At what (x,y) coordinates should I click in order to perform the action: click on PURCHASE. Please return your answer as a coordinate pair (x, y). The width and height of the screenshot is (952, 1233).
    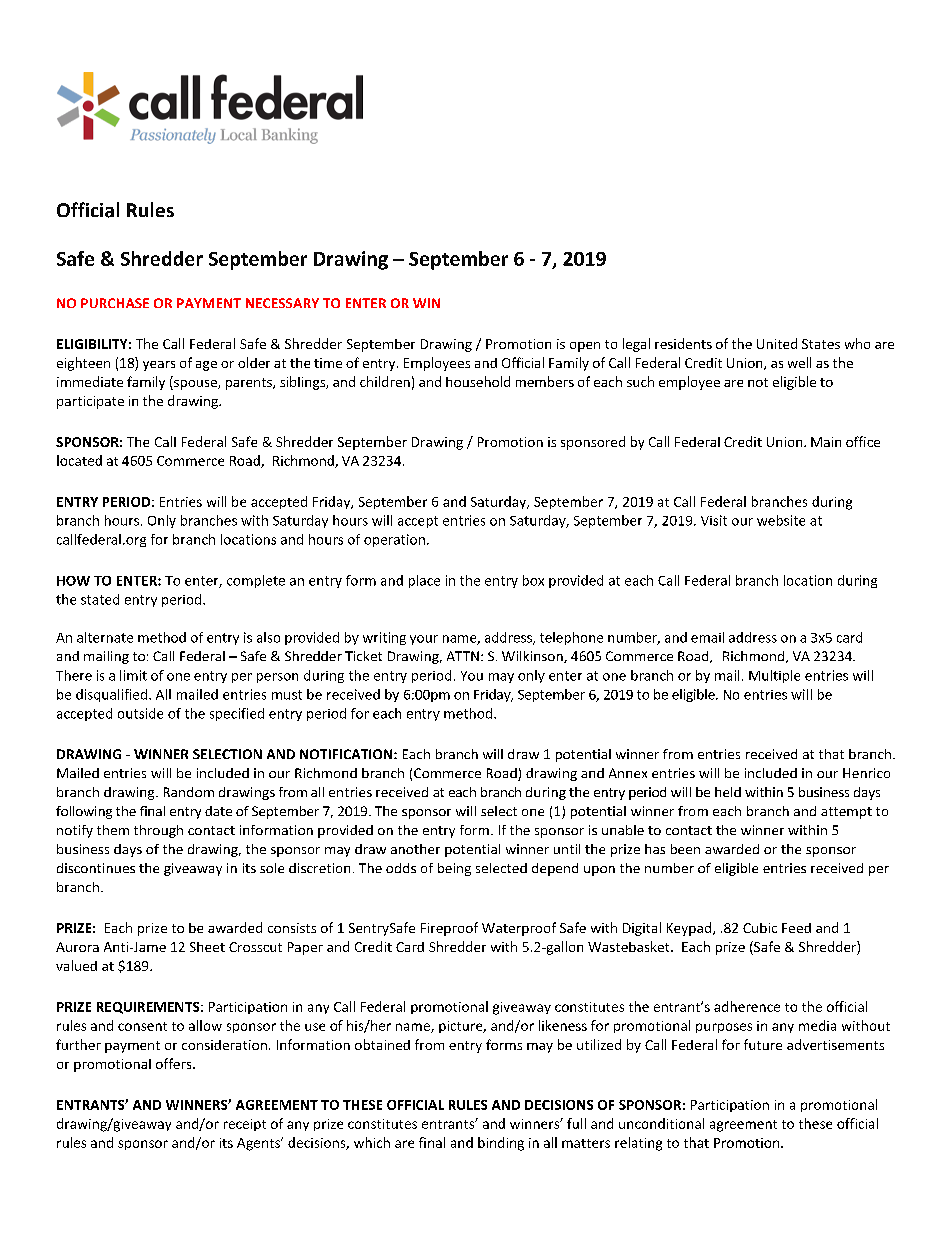
    Looking at the image, I should click on (115, 303).
